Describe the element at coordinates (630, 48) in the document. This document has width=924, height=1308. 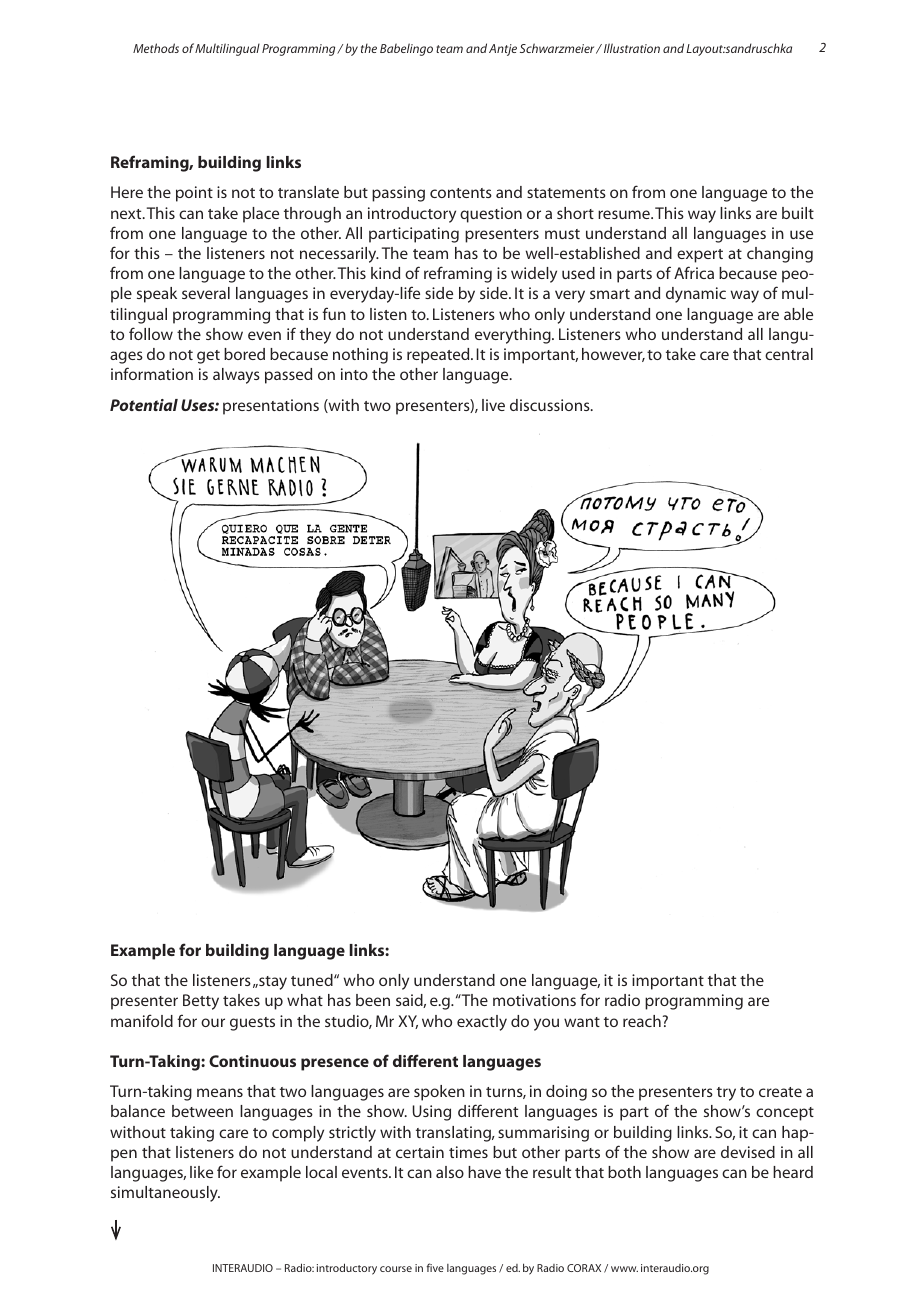
I see `Illustration` at that location.
